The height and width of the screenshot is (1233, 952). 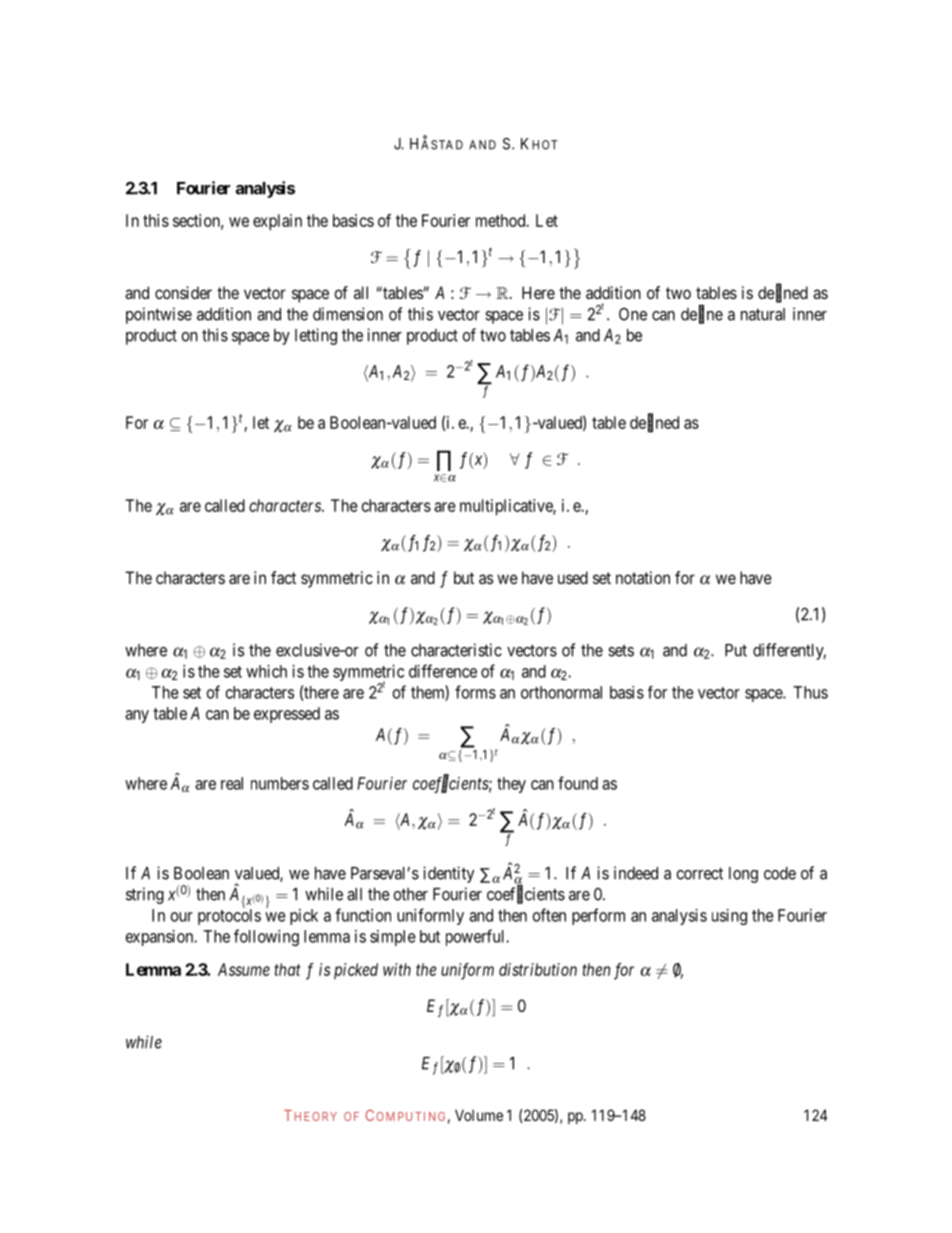 What do you see at coordinates (763, 314) in the screenshot?
I see `natural` at bounding box center [763, 314].
